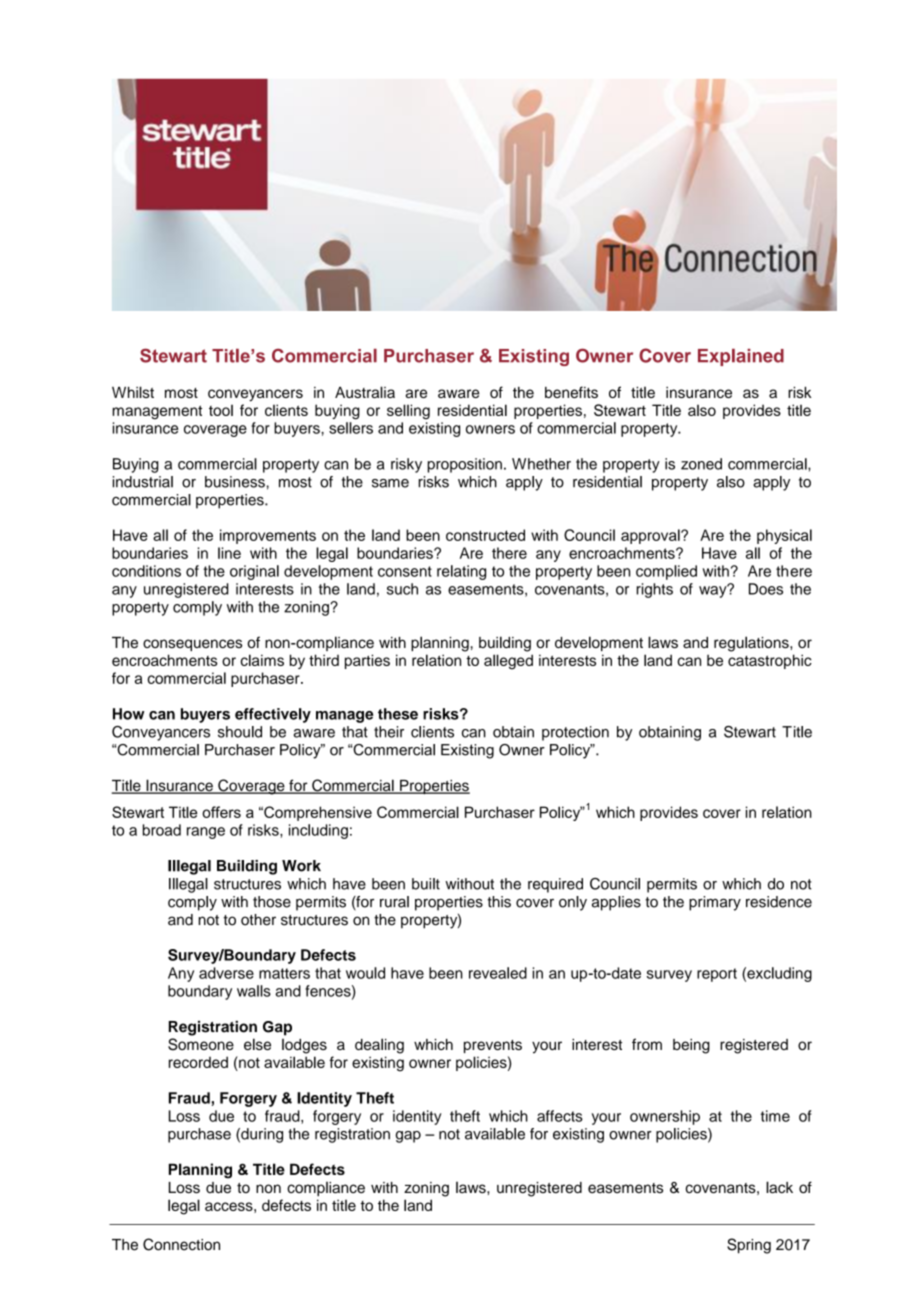 Image resolution: width=924 pixels, height=1308 pixels. I want to click on adverse, so click(226, 973).
